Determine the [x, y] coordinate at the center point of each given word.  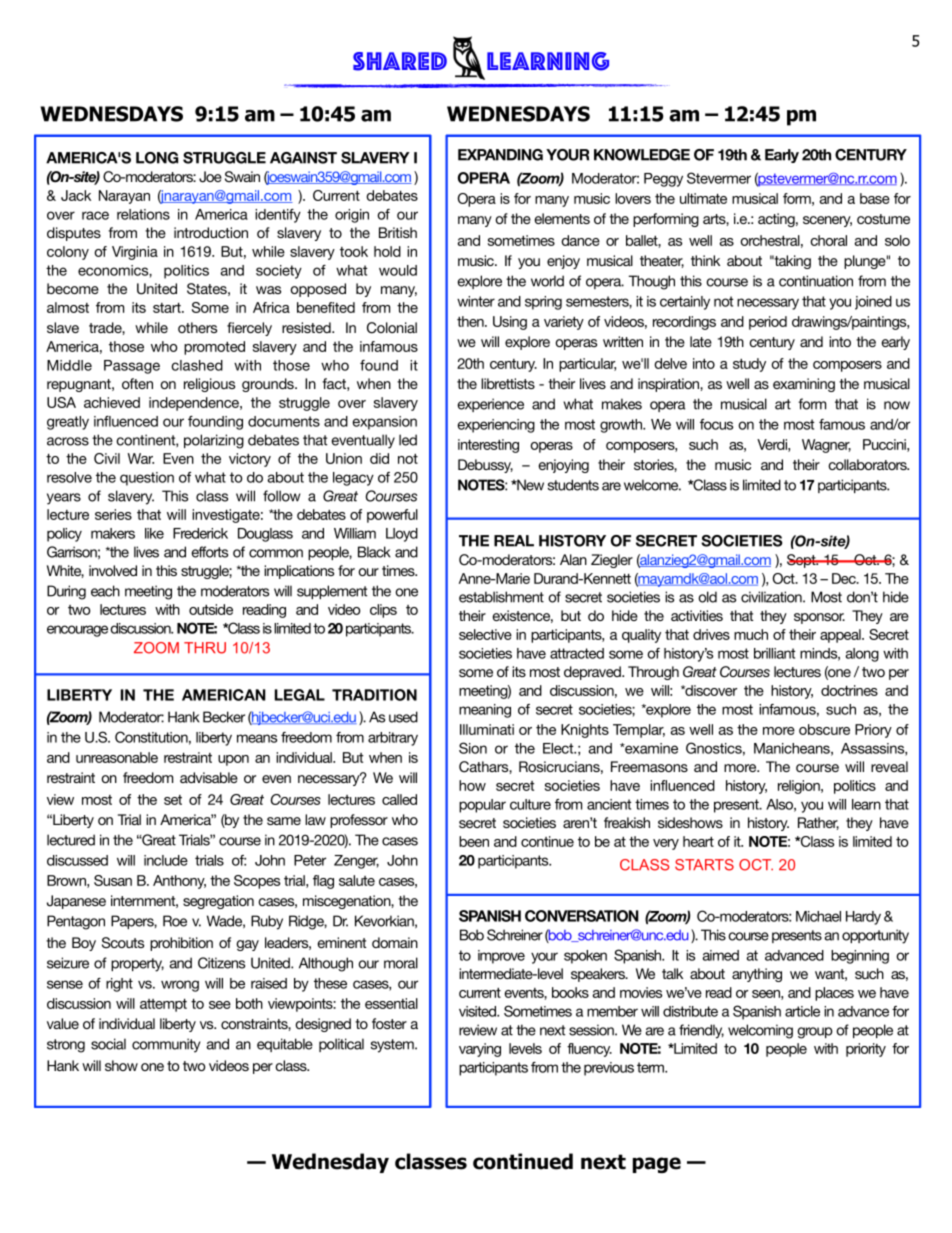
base [875, 198]
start [168, 308]
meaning [485, 711]
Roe [175, 921]
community [166, 1045]
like [154, 533]
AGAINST [303, 158]
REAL [514, 541]
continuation [816, 281]
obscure [824, 729]
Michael [818, 916]
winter [476, 301]
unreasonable [117, 757]
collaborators [868, 464]
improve [501, 957]
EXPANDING [500, 155]
